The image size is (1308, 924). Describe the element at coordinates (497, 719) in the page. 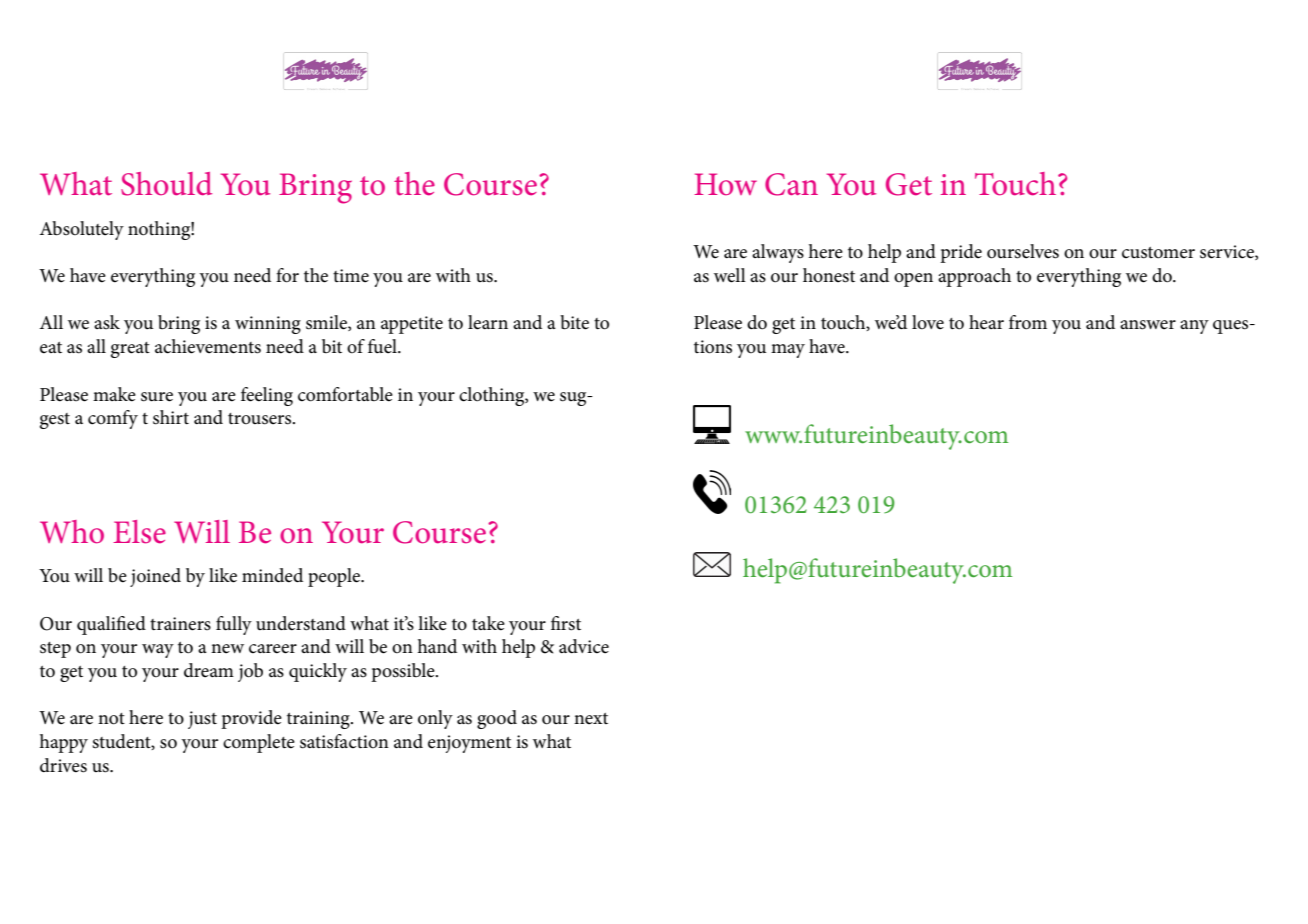

I see `good` at that location.
